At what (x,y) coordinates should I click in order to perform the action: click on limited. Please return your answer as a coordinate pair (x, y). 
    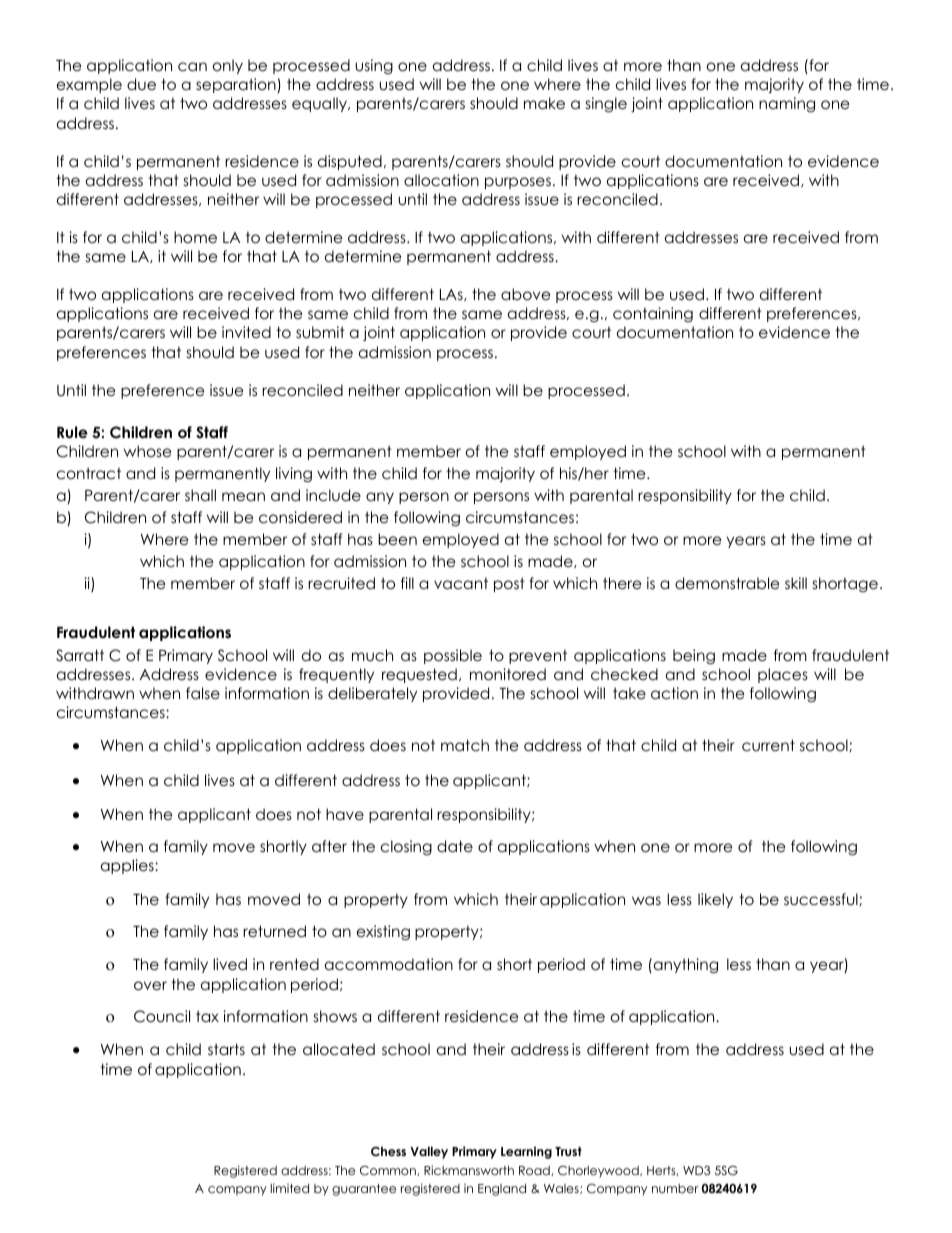
    Looking at the image, I should click on (290, 1188).
